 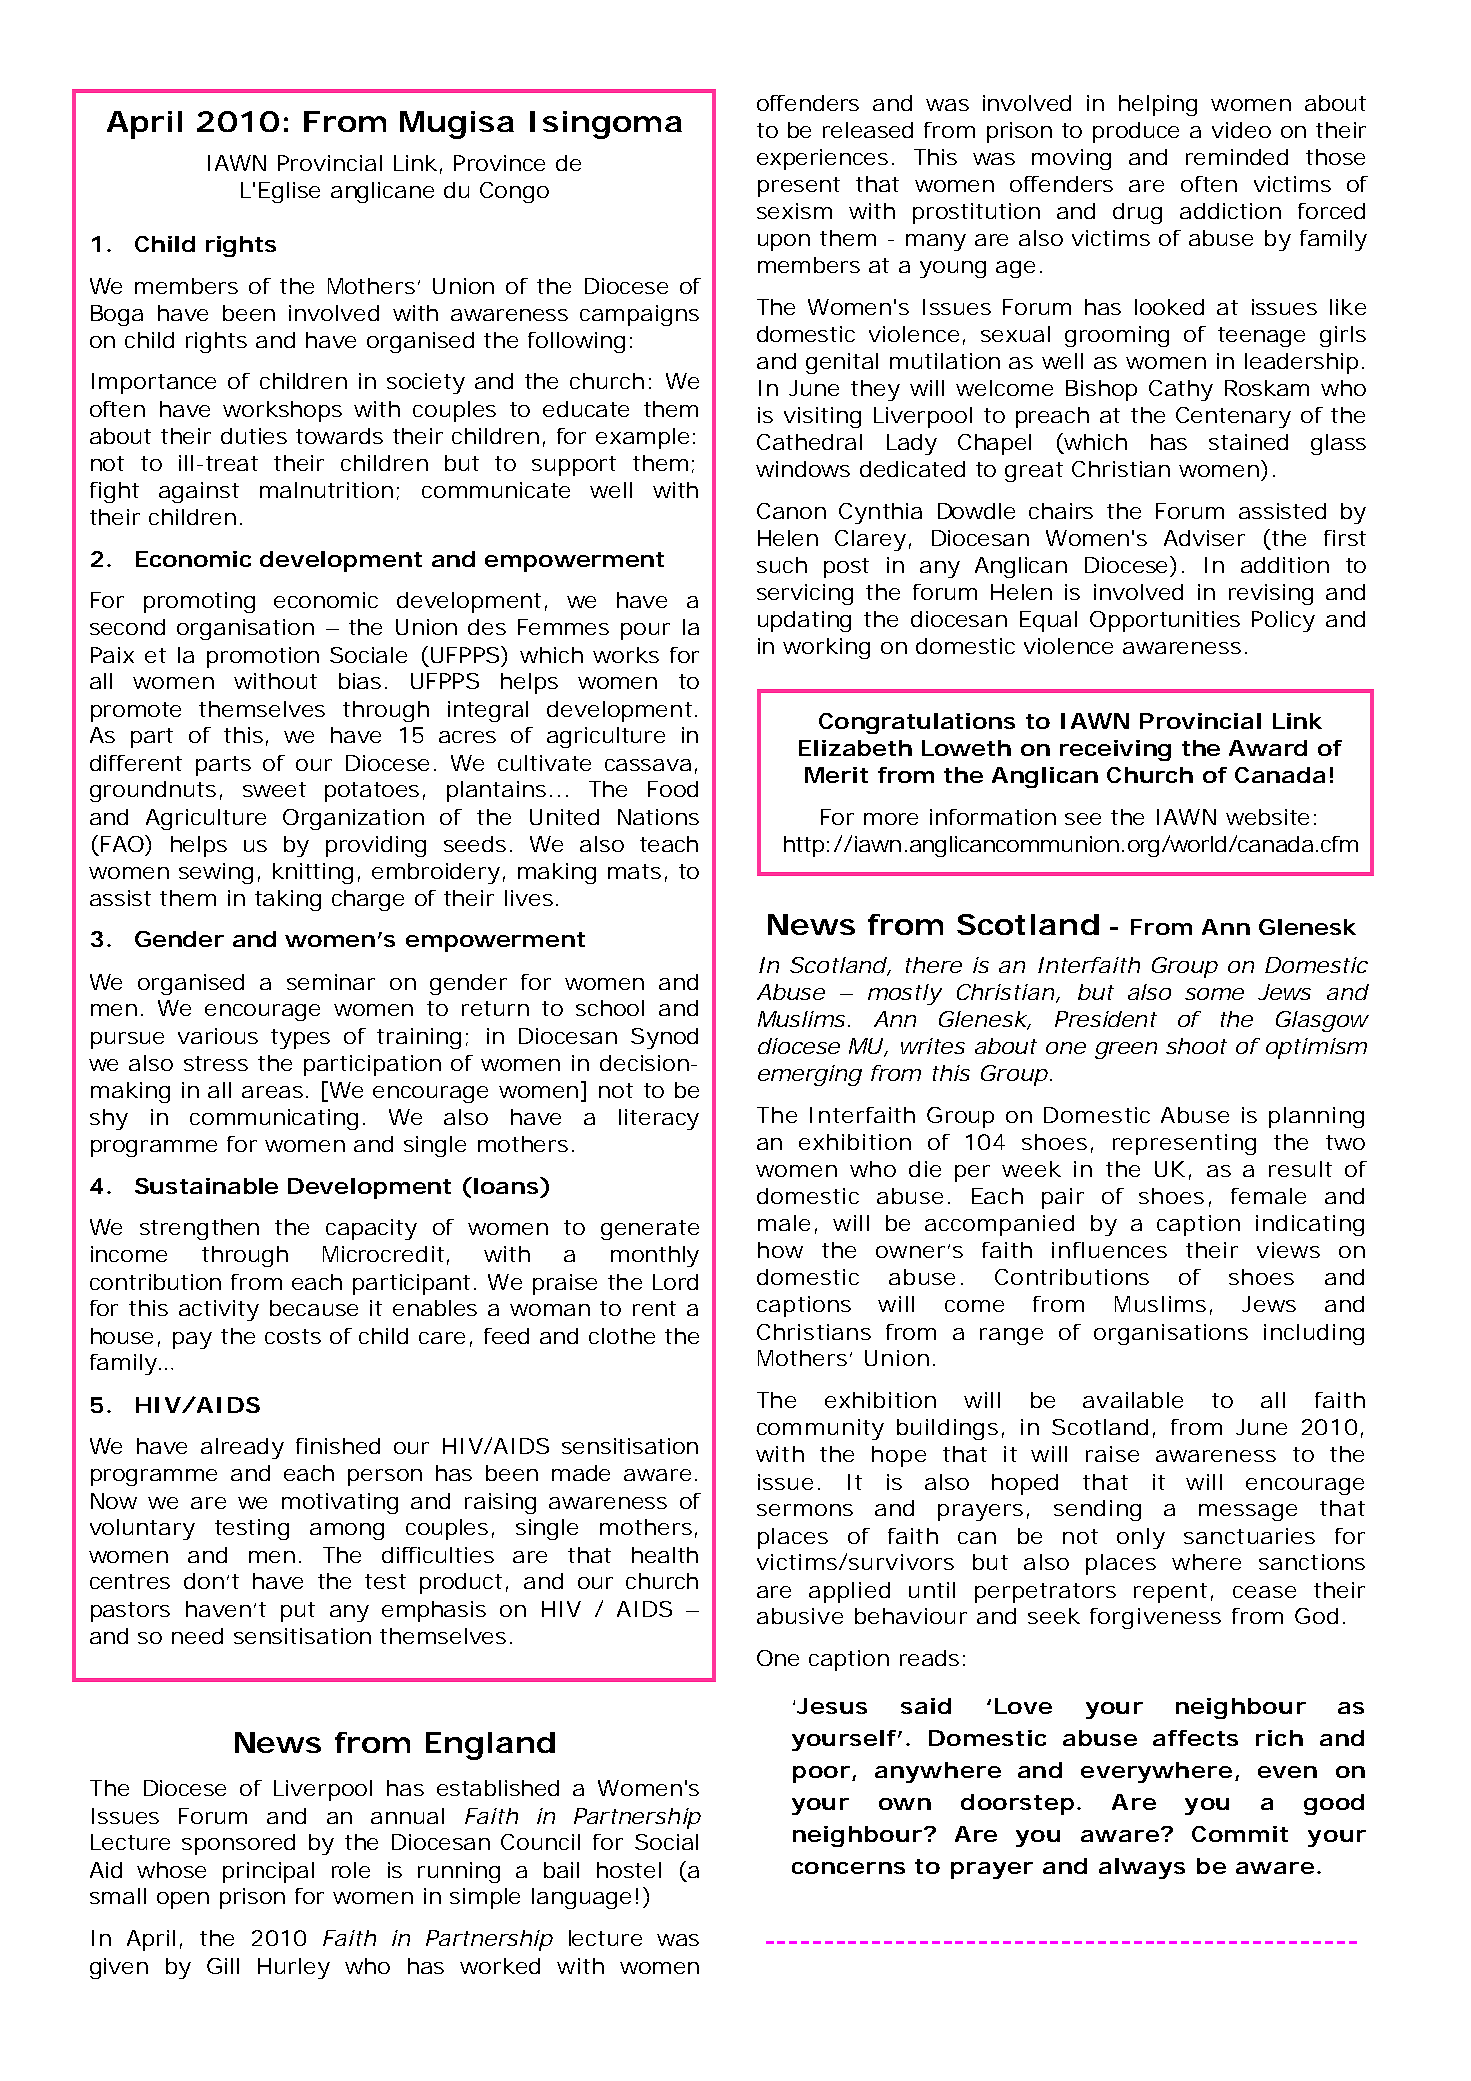 I want to click on Lord, so click(x=675, y=1282).
